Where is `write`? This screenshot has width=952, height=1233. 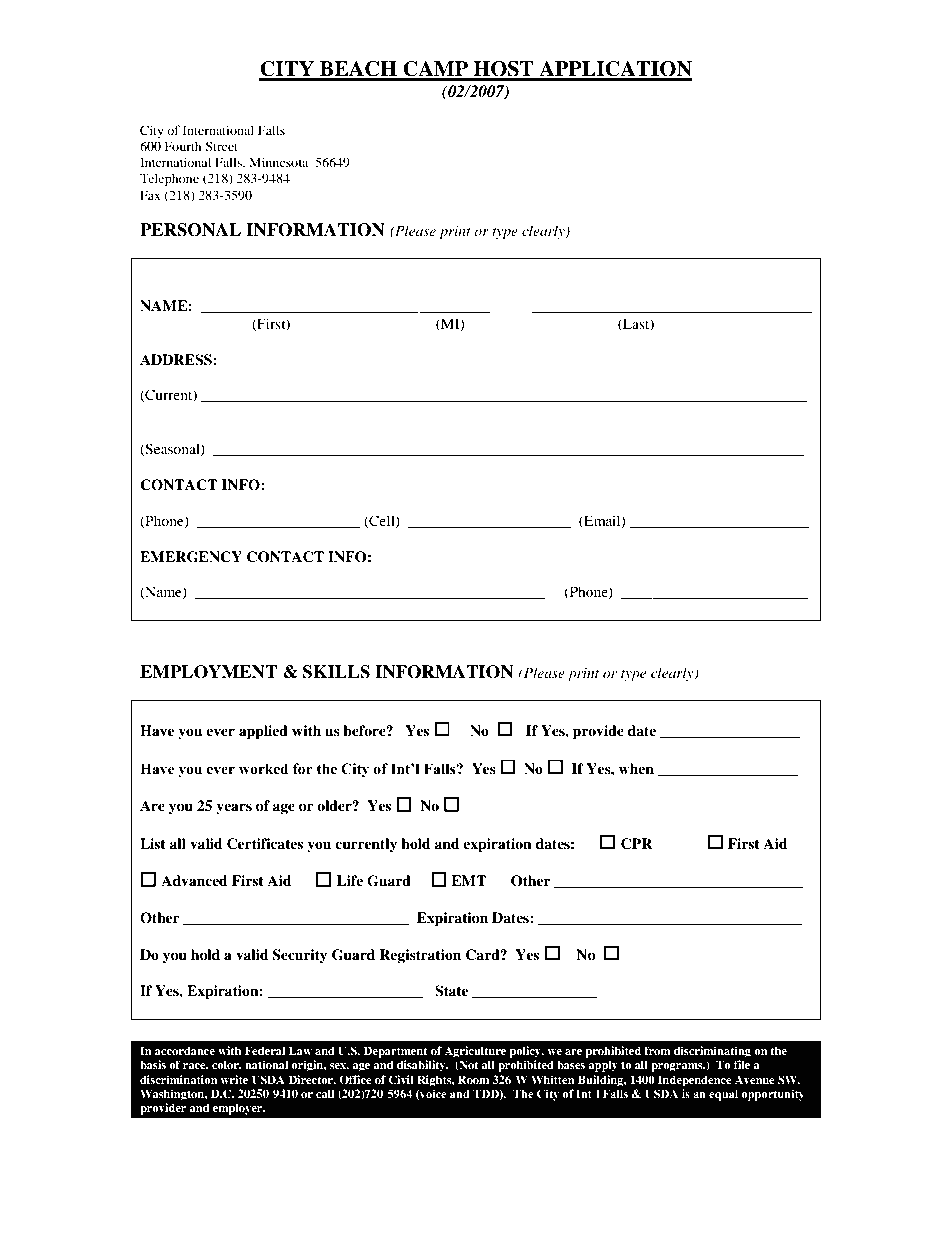
write is located at coordinates (234, 1079).
